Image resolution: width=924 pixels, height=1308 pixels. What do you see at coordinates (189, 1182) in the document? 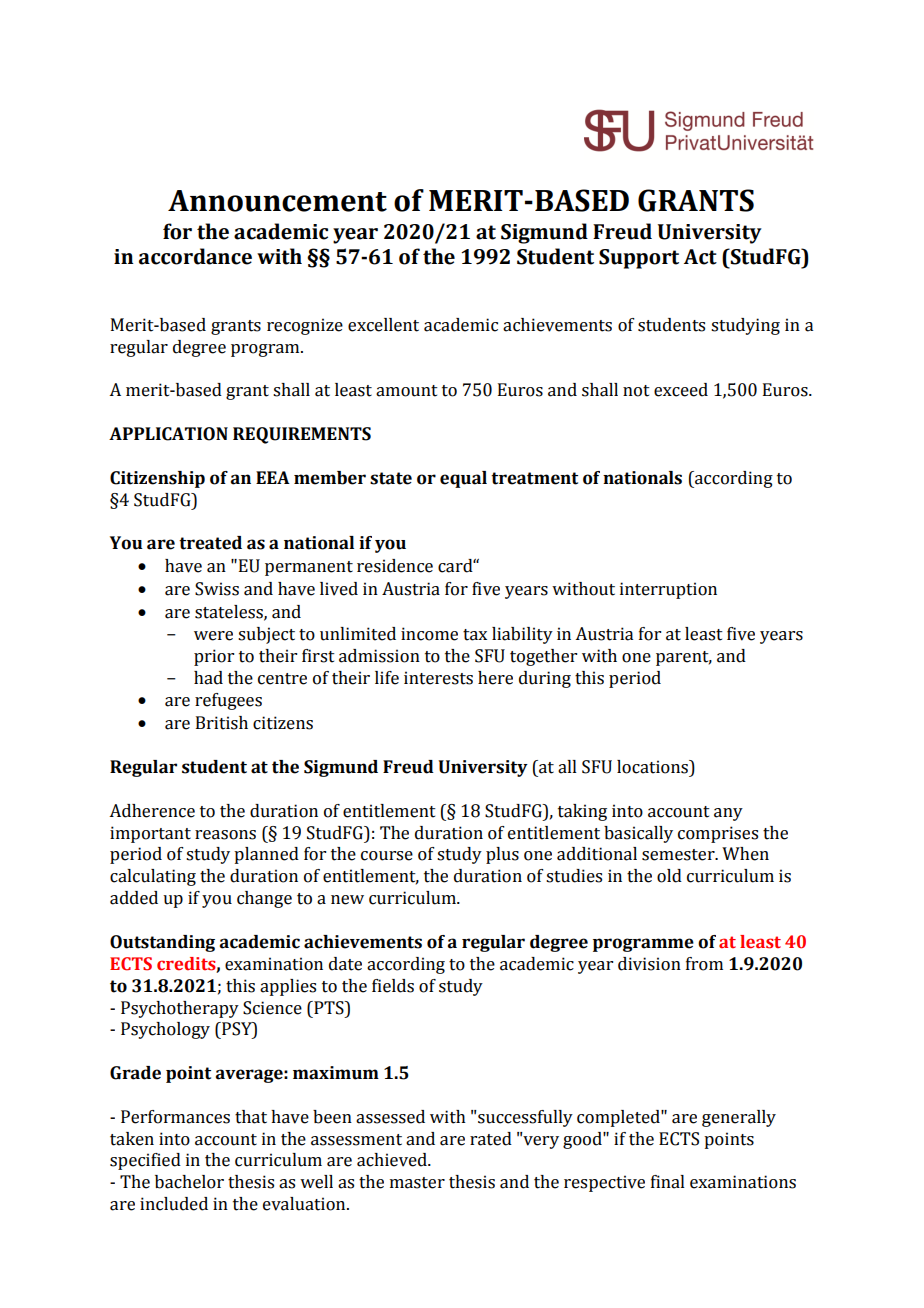
I see `bachelor` at bounding box center [189, 1182].
